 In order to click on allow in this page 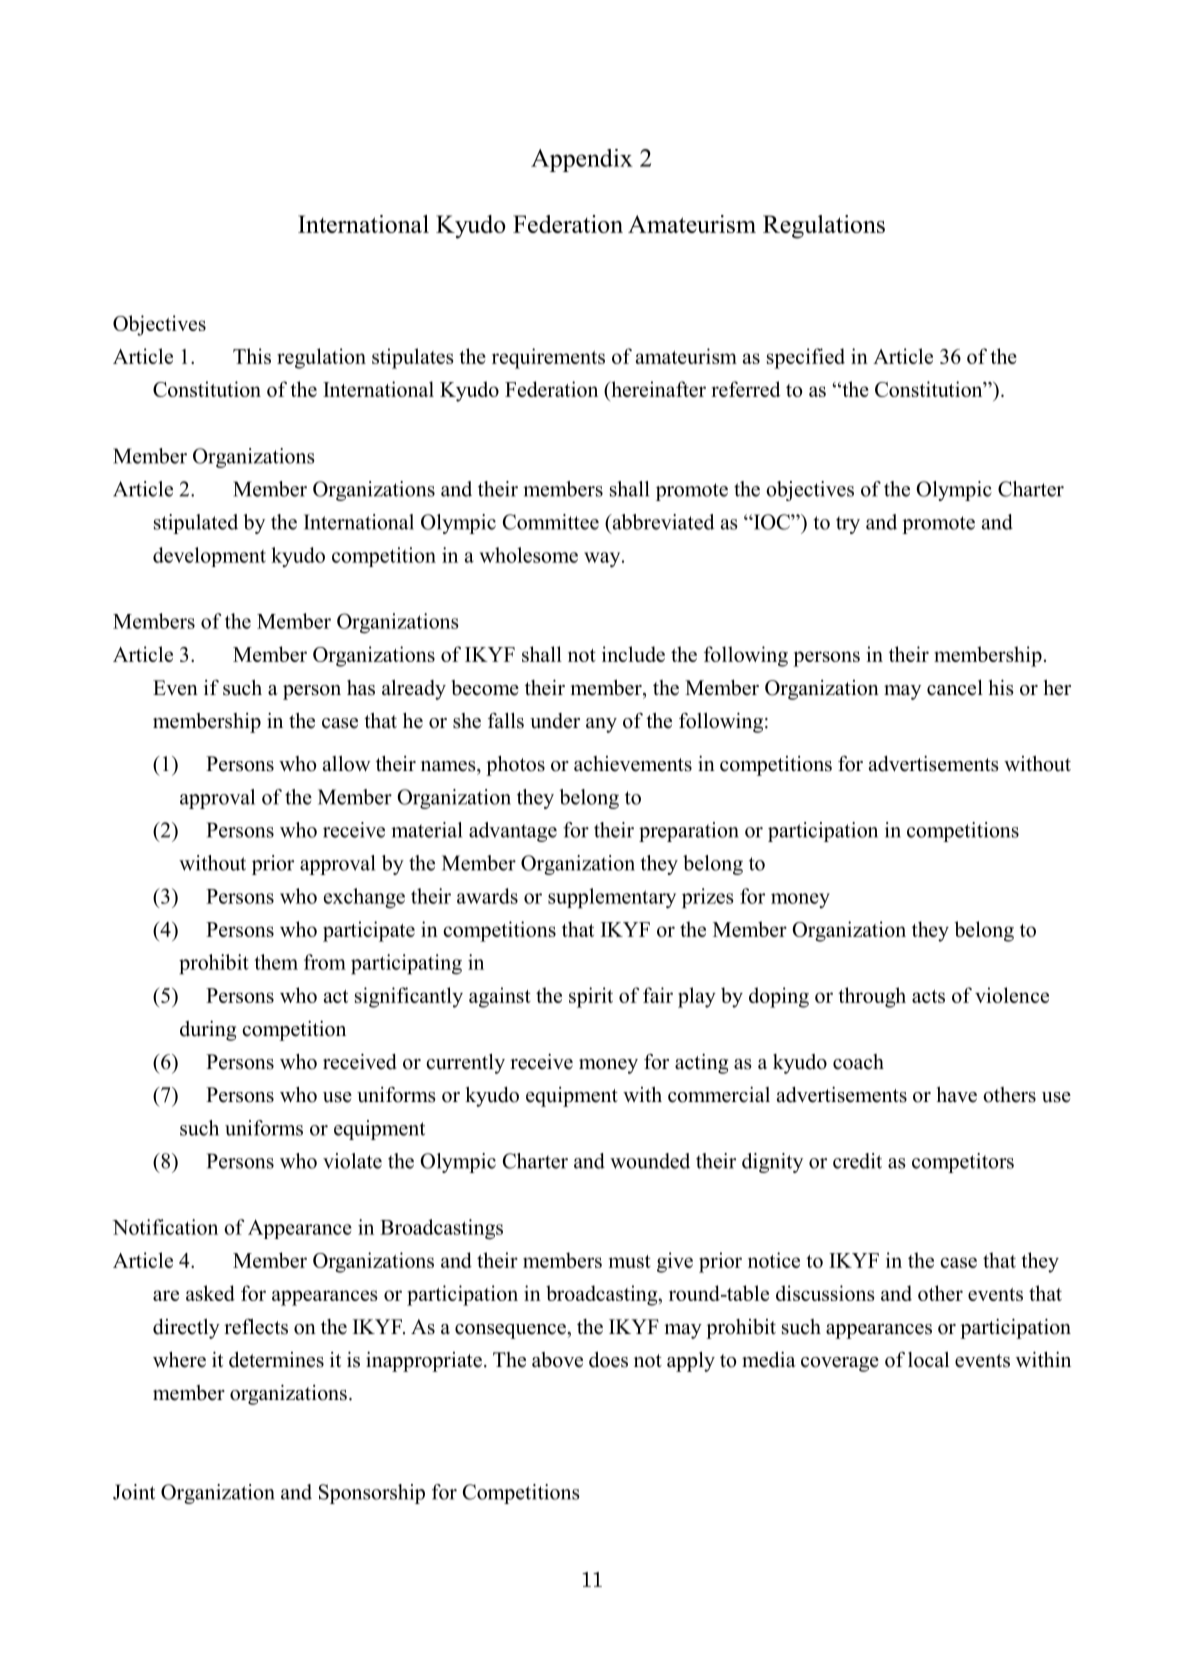, I will do `click(347, 764)`.
